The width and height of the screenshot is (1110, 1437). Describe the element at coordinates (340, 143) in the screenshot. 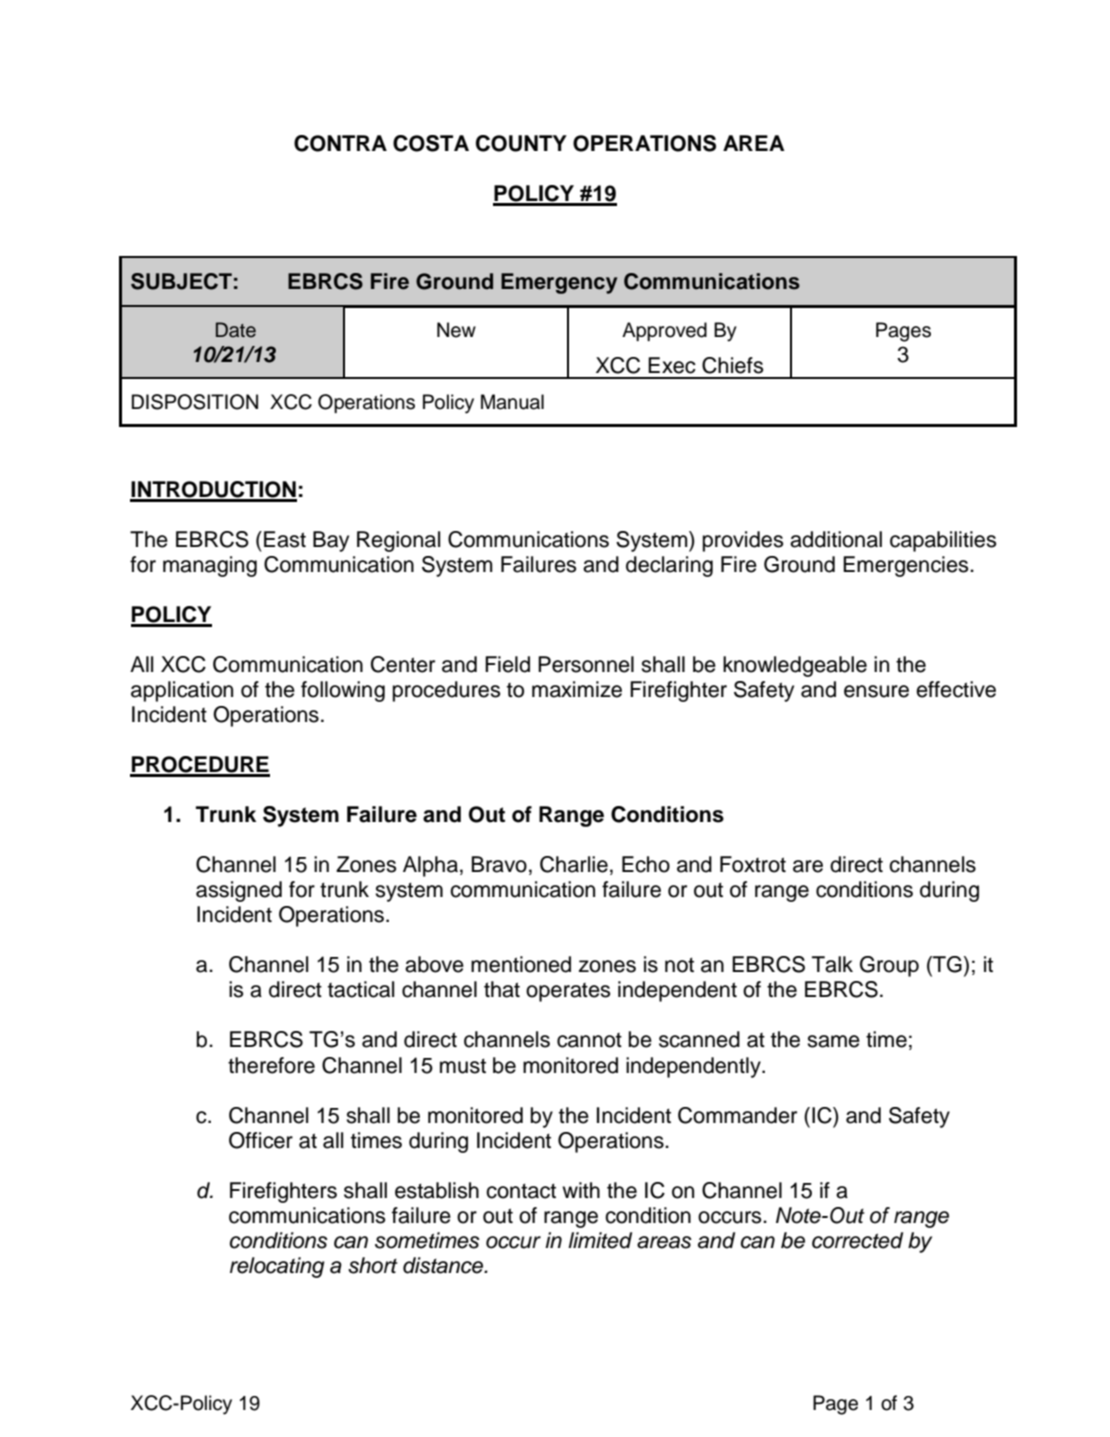

I see `CONTRA` at that location.
